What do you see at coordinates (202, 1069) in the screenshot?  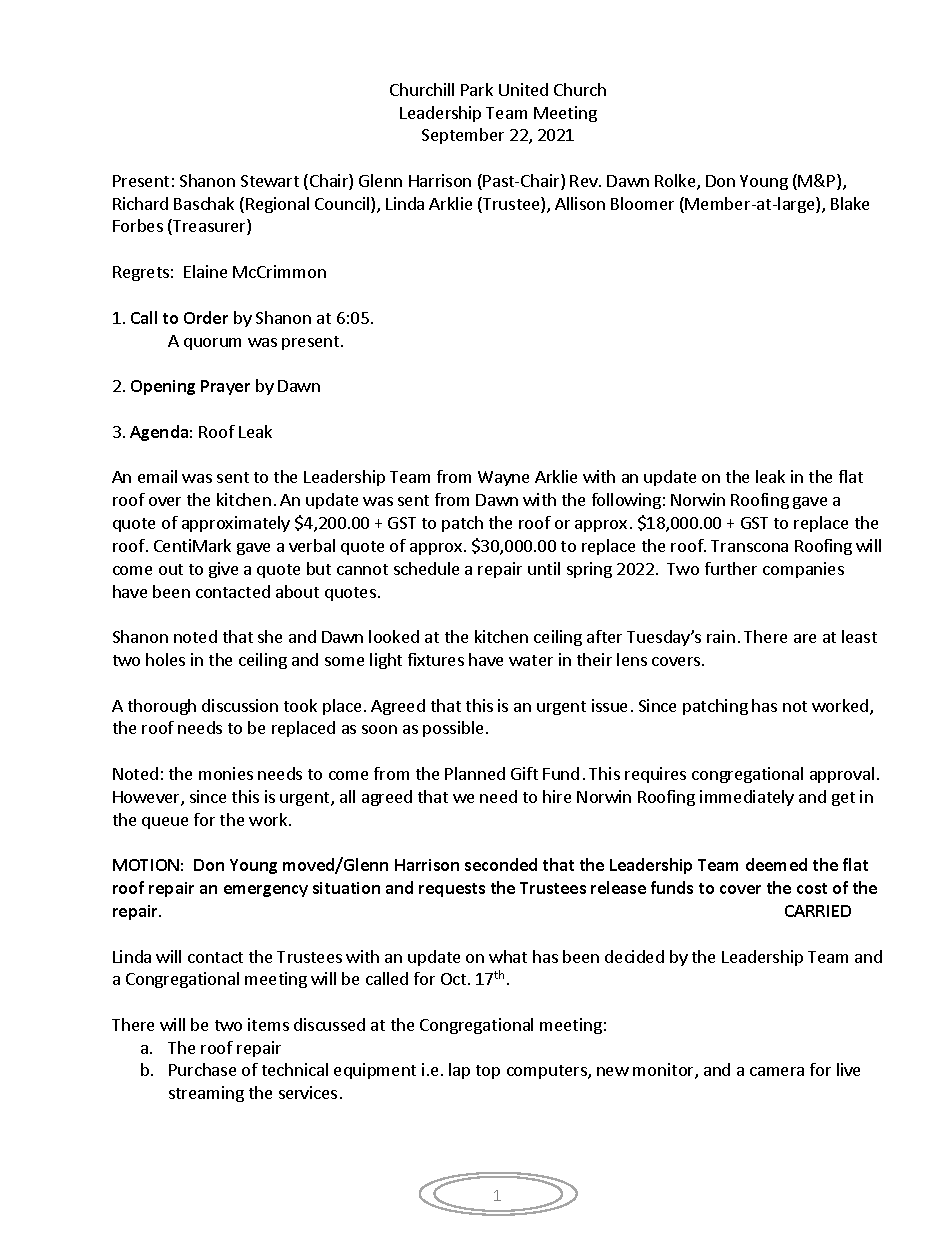 I see `Purchase` at bounding box center [202, 1069].
